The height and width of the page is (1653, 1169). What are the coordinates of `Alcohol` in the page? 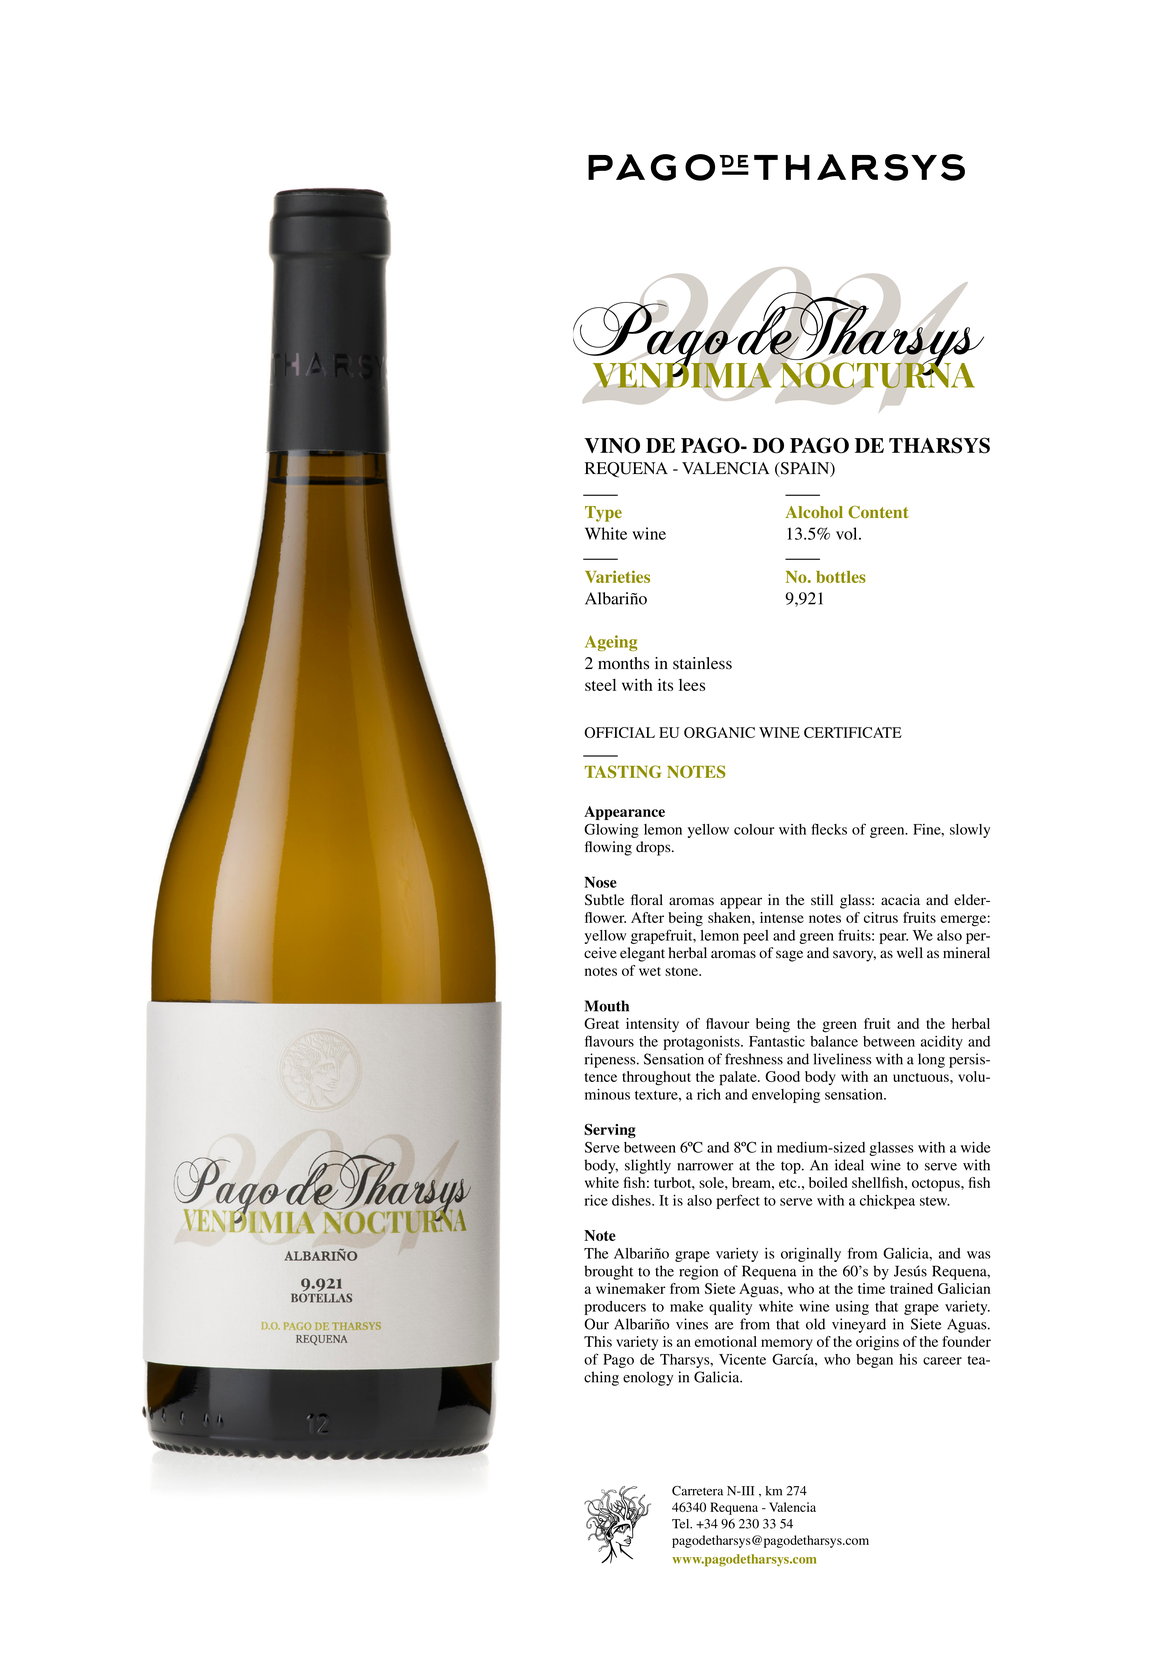 It's located at (814, 512).
